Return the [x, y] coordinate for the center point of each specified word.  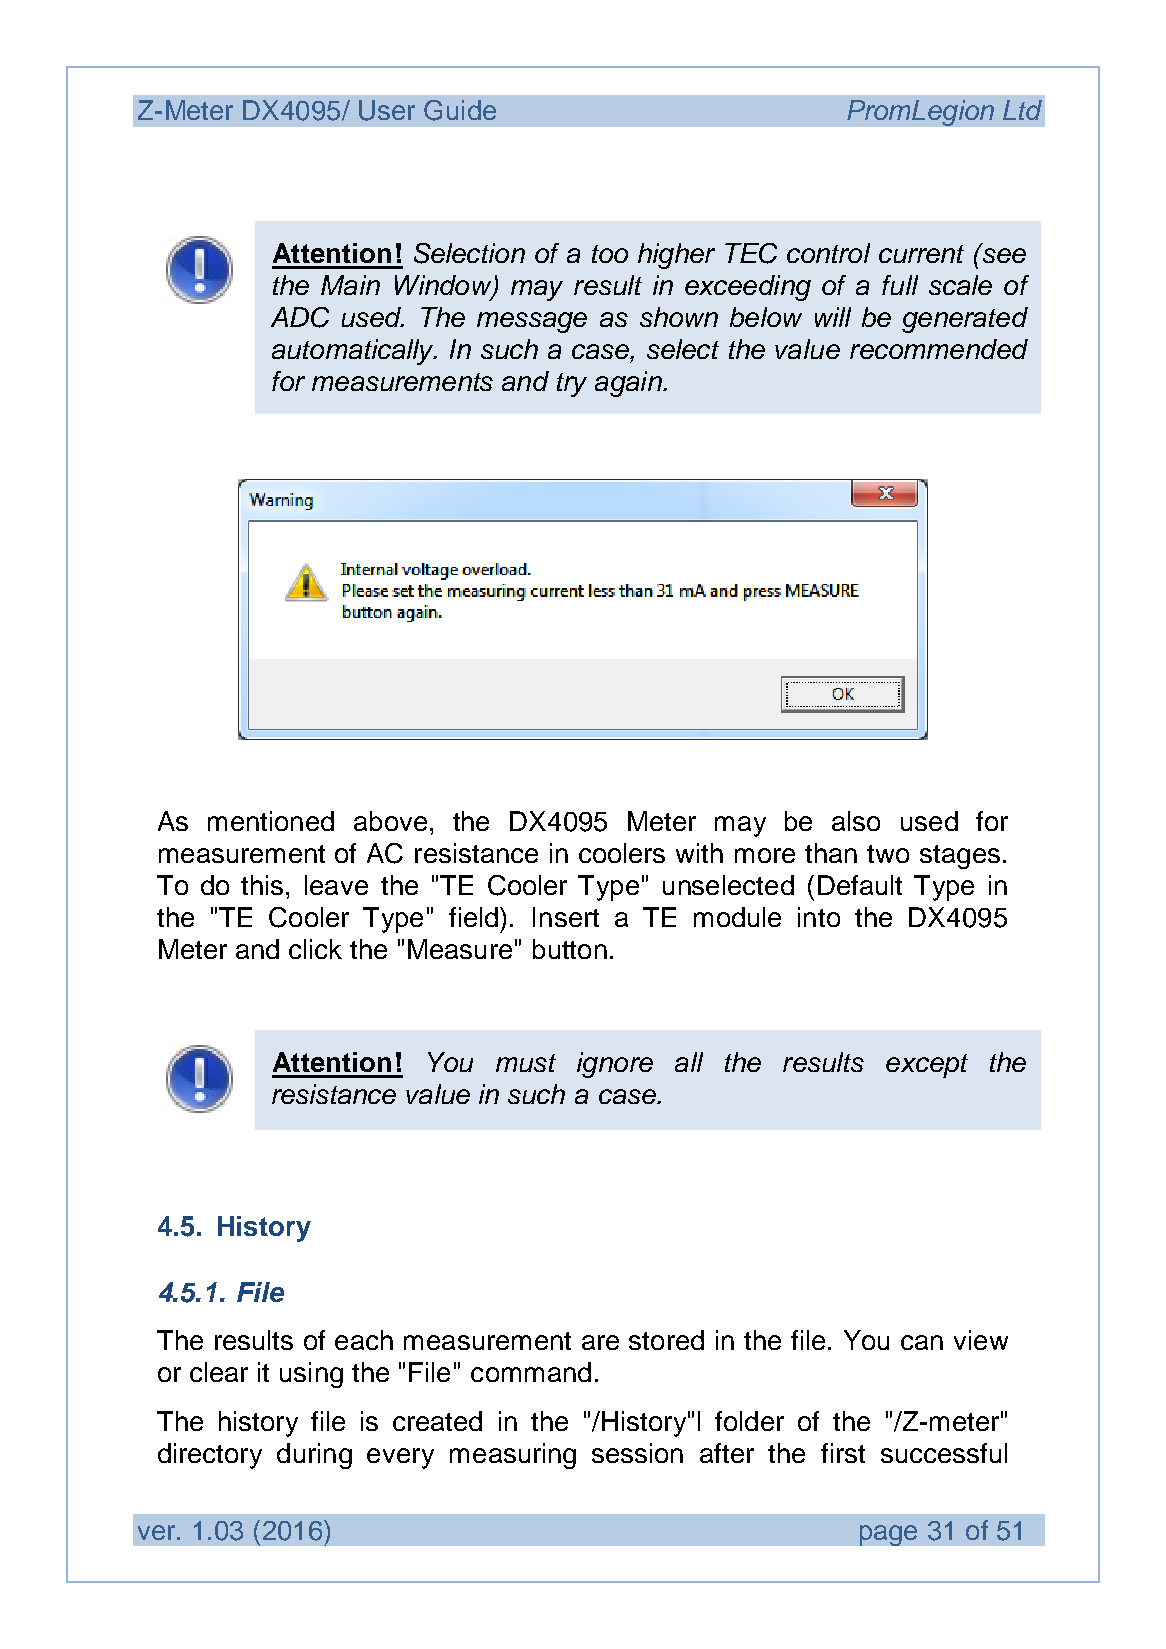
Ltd [1022, 110]
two [888, 854]
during [314, 1456]
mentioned [271, 821]
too [610, 254]
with [699, 853]
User [387, 110]
